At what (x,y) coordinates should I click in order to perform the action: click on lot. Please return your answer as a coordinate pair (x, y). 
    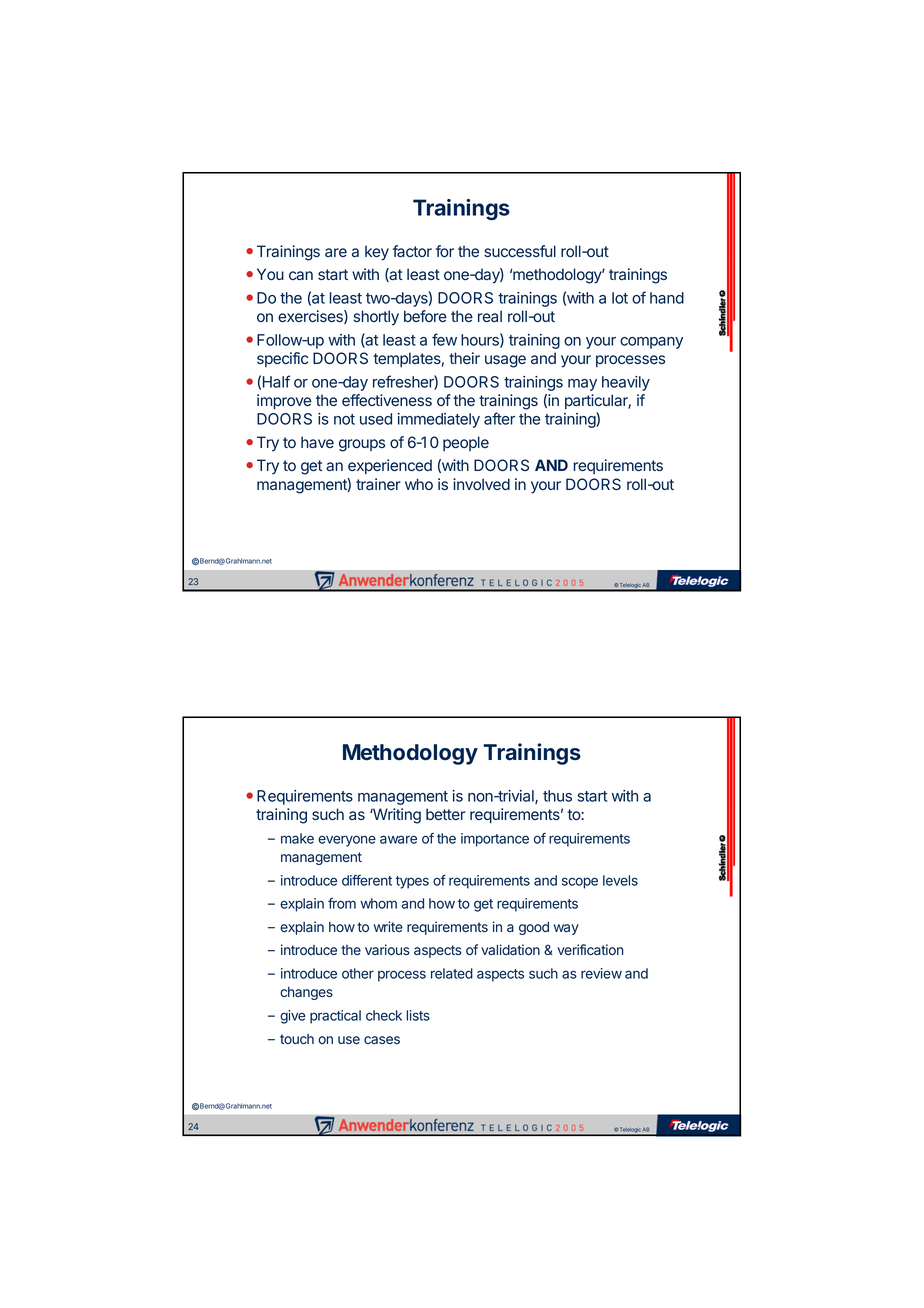
    Looking at the image, I should click on (620, 298).
